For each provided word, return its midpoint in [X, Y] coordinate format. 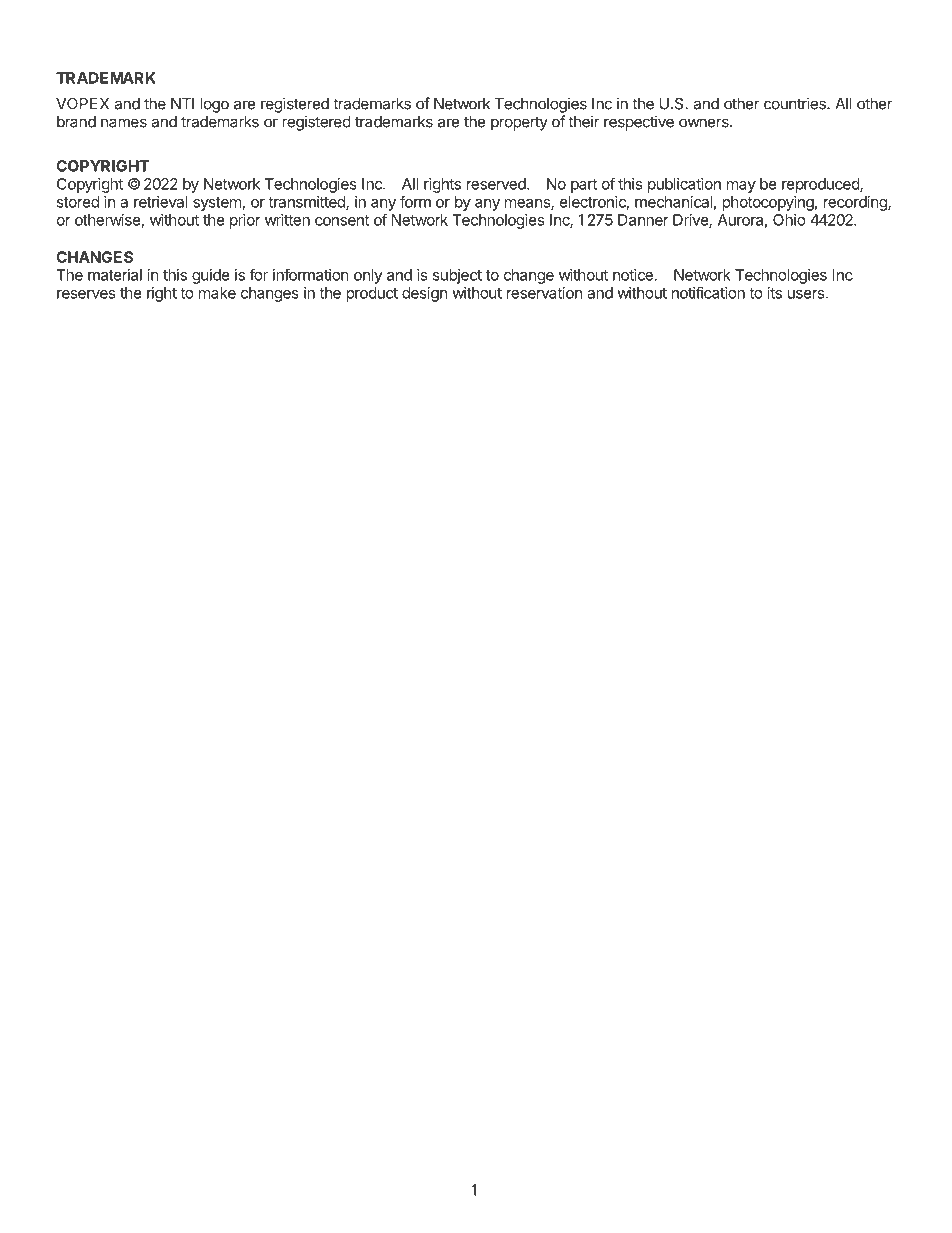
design [424, 294]
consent [342, 220]
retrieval [161, 202]
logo [214, 105]
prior [245, 221]
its [775, 293]
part [584, 186]
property [519, 123]
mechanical [673, 202]
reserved [496, 184]
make [217, 293]
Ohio [789, 220]
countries [796, 103]
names [124, 123]
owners [705, 123]
